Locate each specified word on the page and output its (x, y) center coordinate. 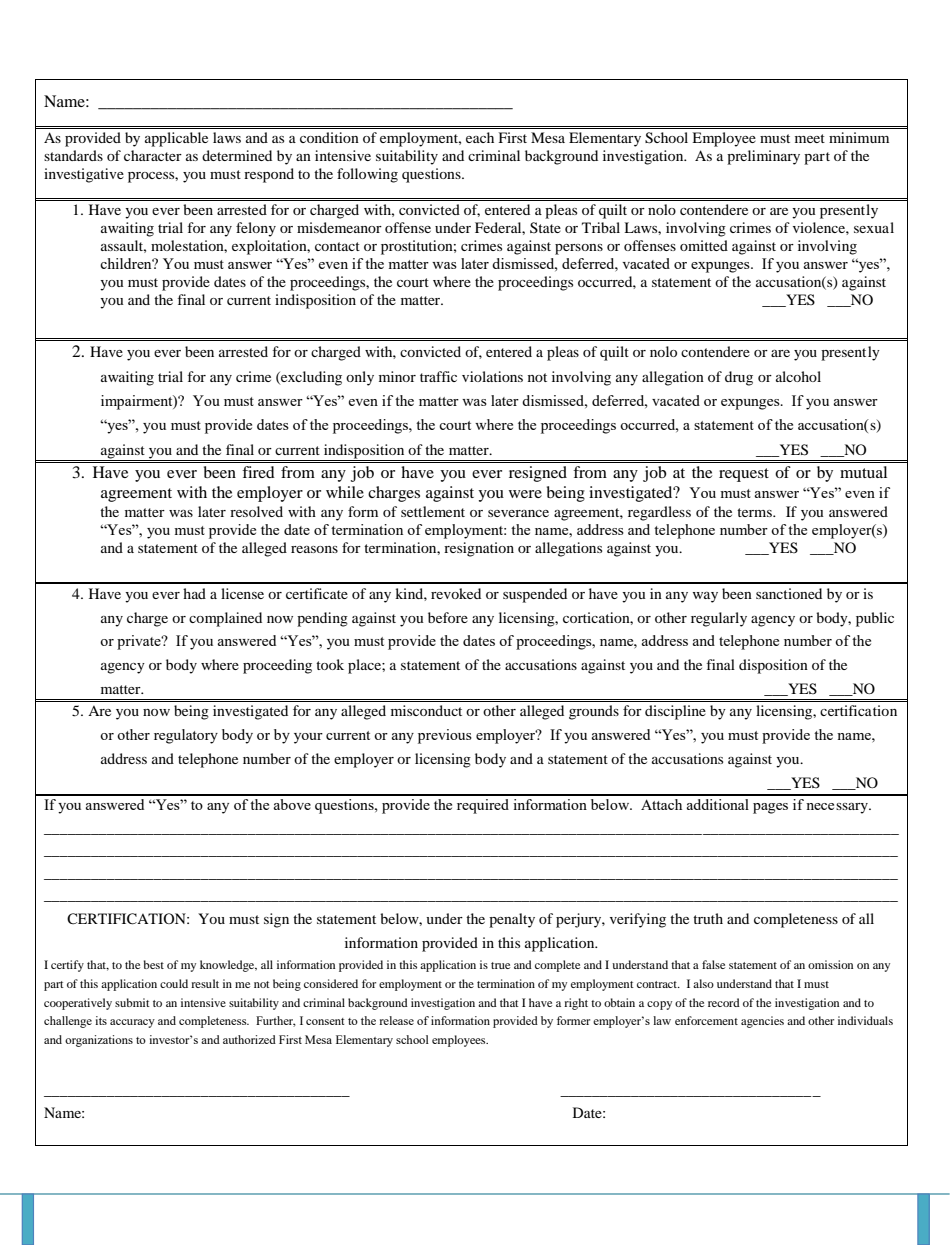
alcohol (798, 376)
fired (258, 472)
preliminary (763, 157)
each (480, 137)
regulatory (186, 736)
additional (718, 804)
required (483, 806)
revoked (456, 593)
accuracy (132, 1023)
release (396, 1020)
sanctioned (789, 593)
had (194, 593)
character (153, 155)
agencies (762, 1022)
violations (492, 376)
